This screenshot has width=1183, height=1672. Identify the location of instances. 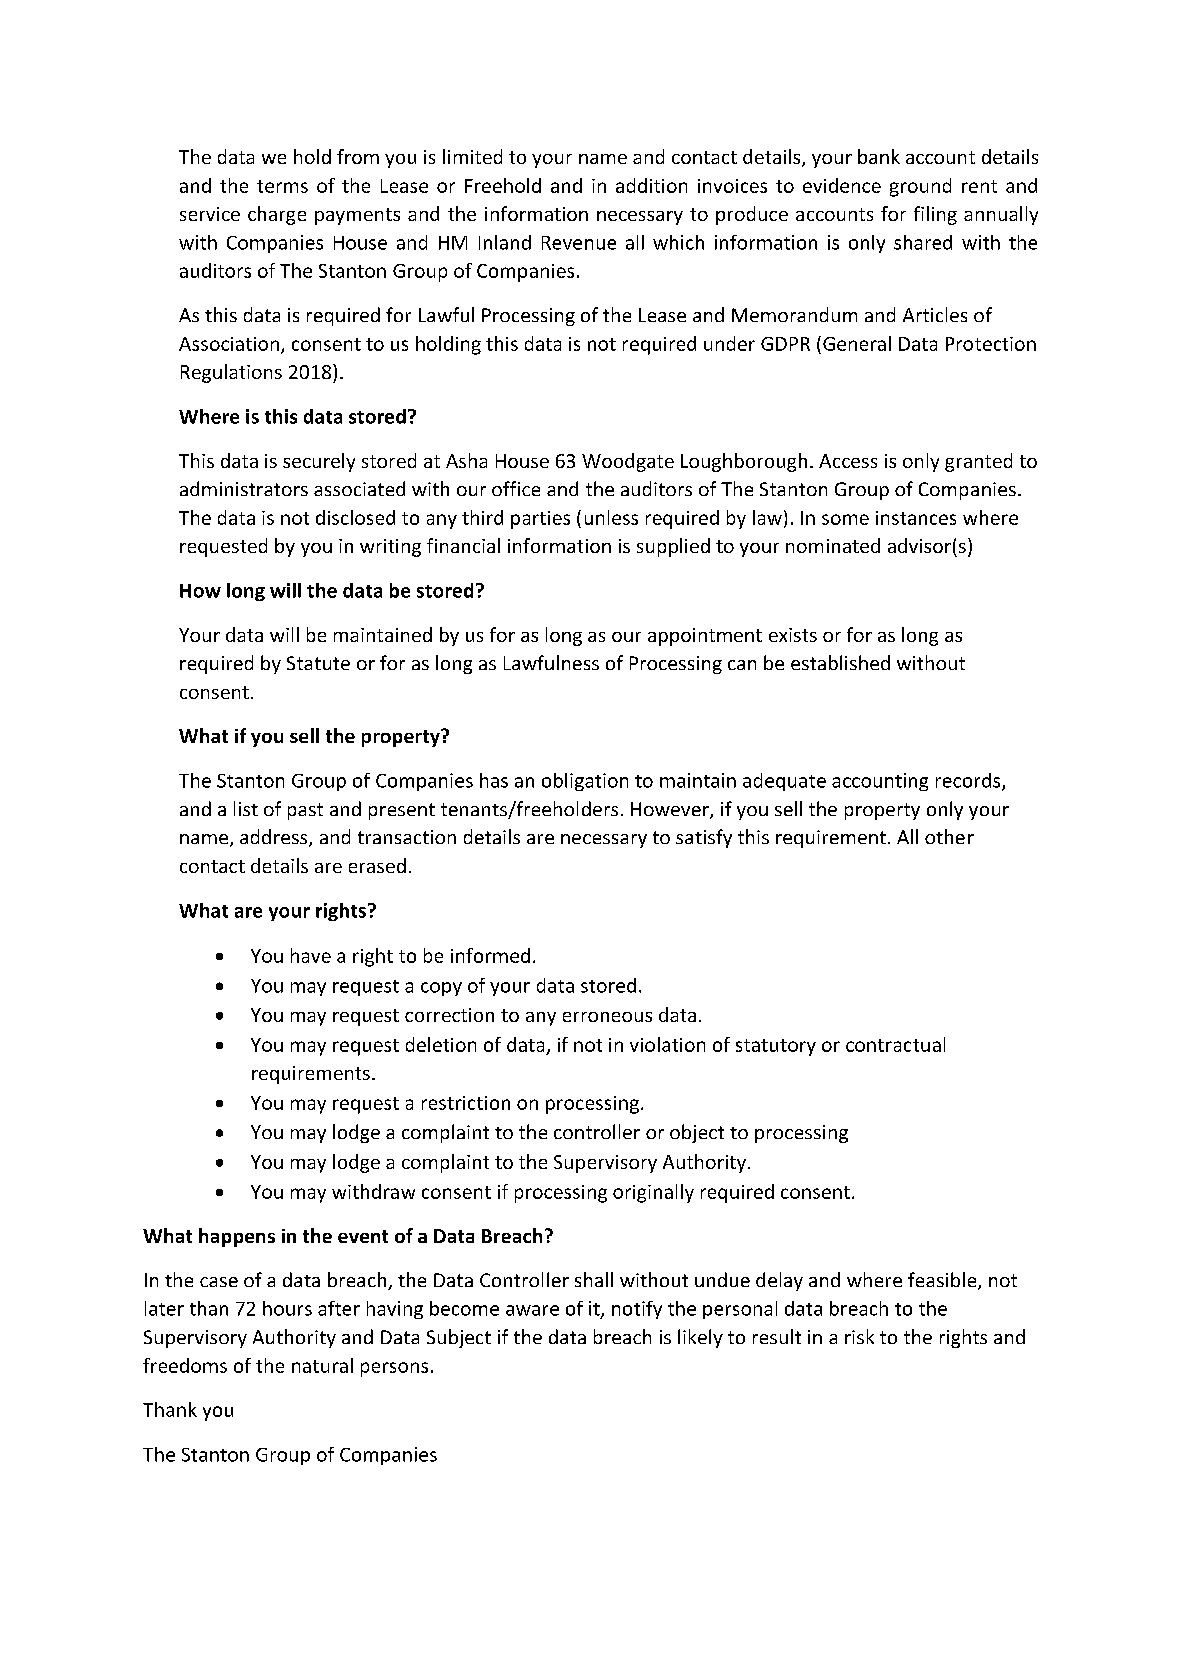
(916, 518).
